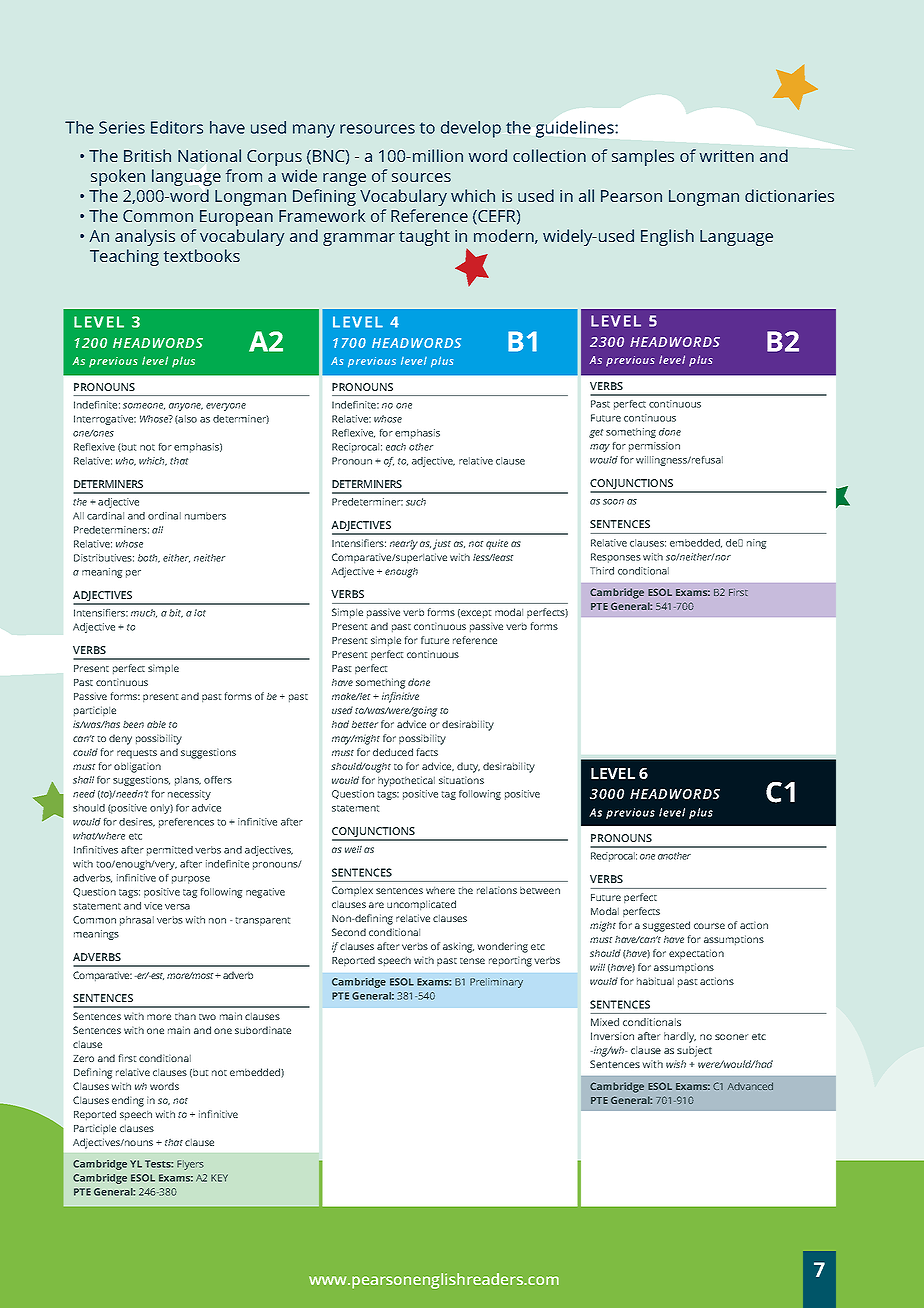  What do you see at coordinates (190, 1165) in the screenshot?
I see `Flyers` at bounding box center [190, 1165].
